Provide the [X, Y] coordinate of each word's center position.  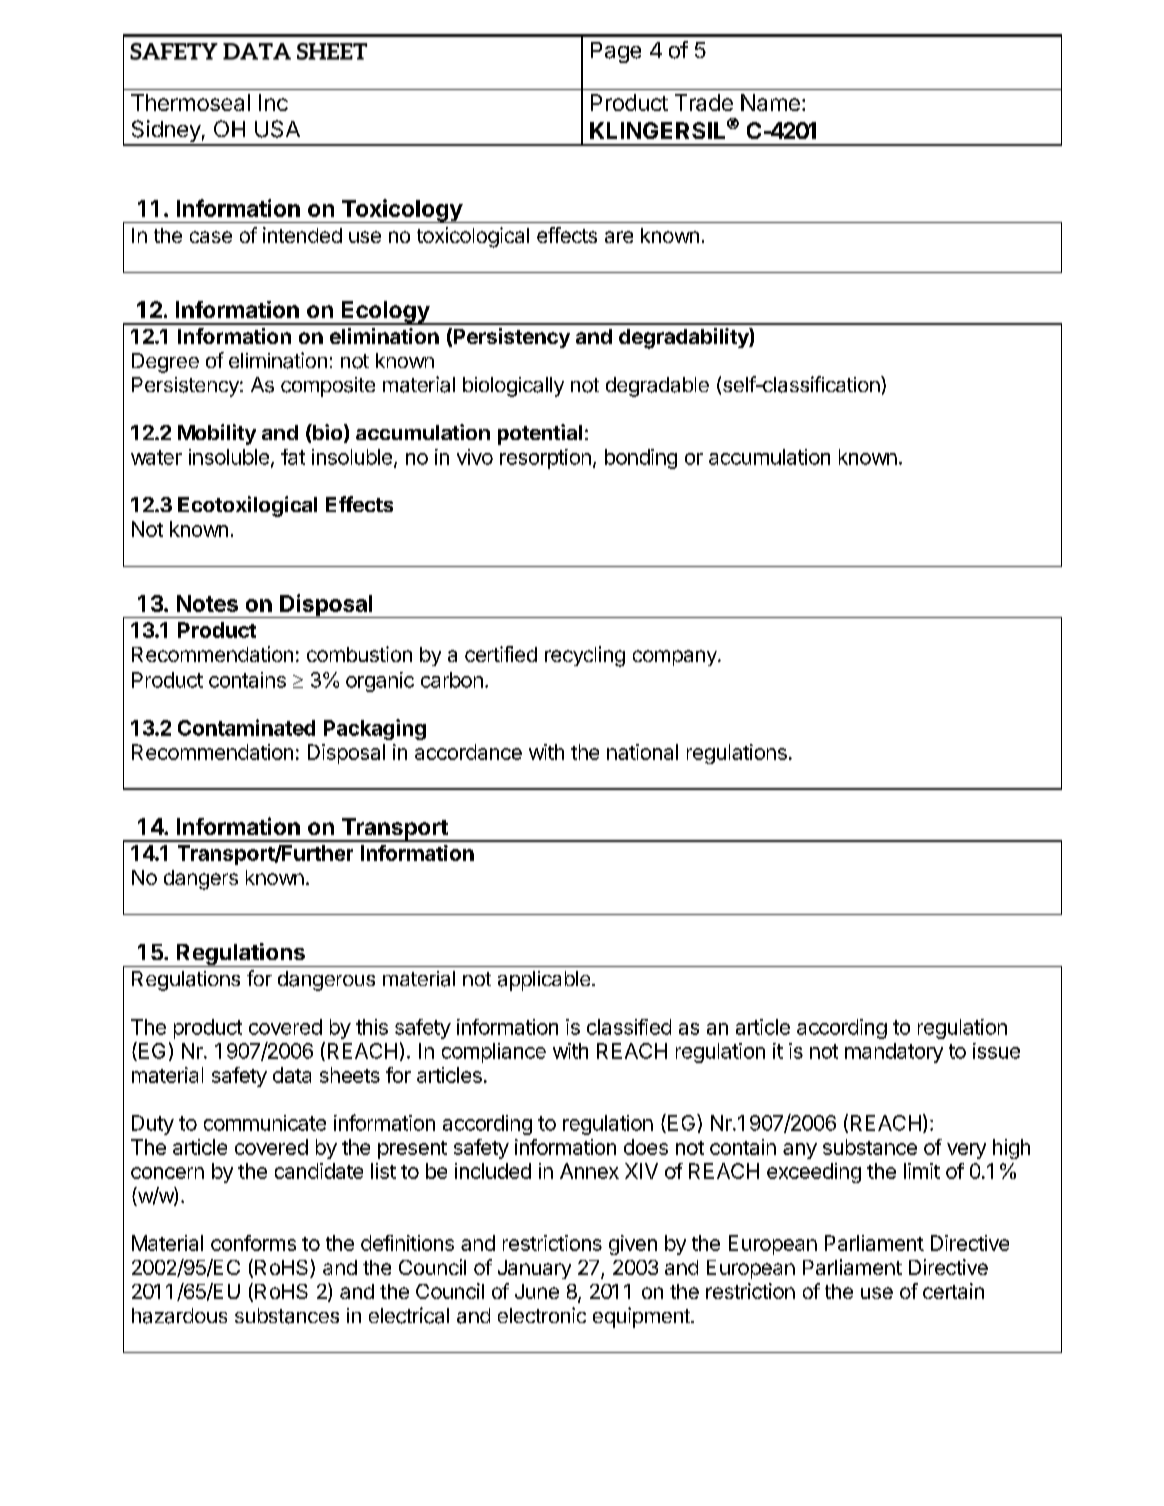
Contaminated [246, 727]
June [537, 1291]
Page [616, 52]
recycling [585, 656]
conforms [253, 1243]
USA [277, 129]
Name [770, 102]
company [676, 658]
